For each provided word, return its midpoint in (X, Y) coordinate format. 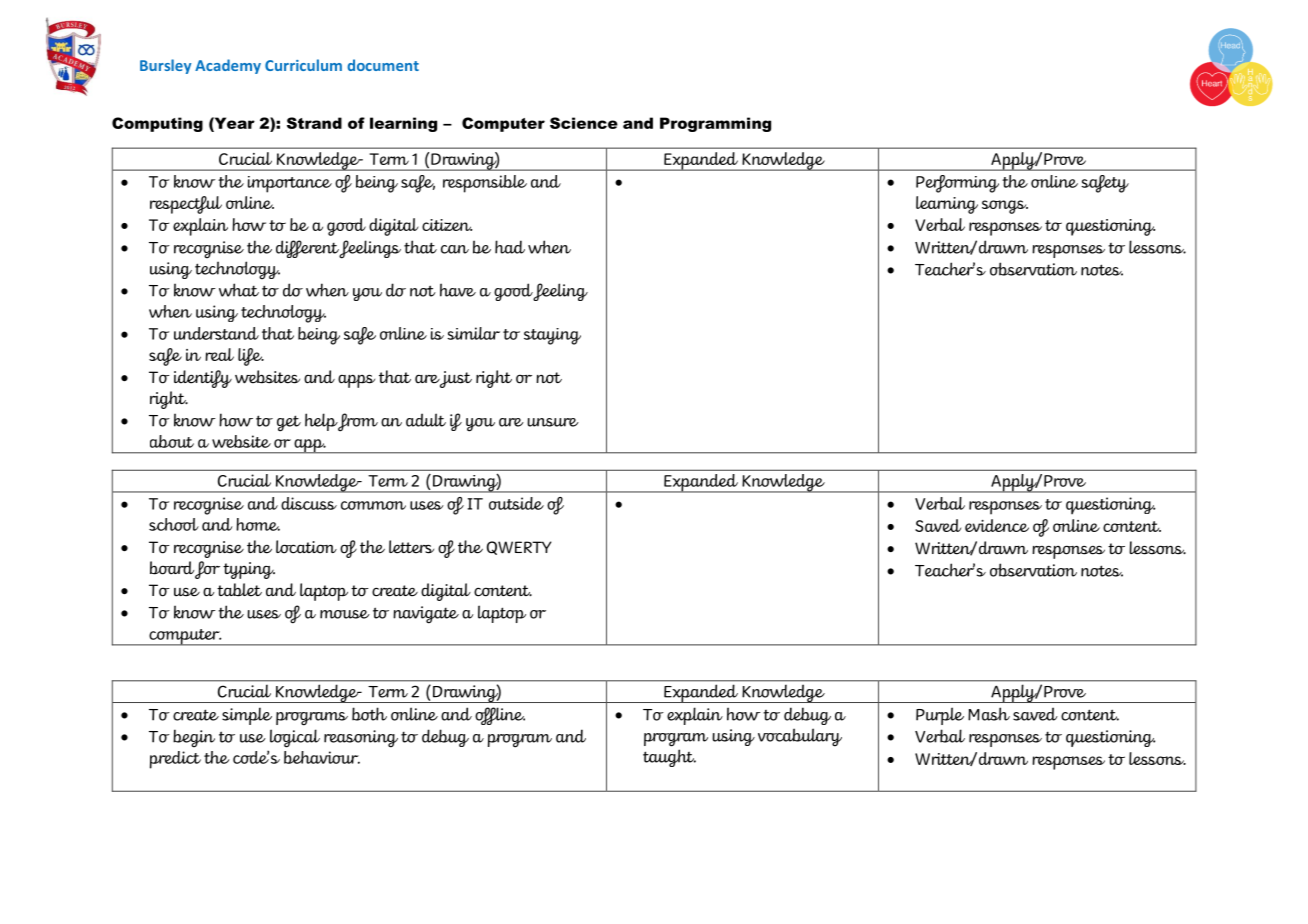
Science (584, 123)
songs (1005, 207)
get (289, 423)
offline (500, 716)
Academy (228, 66)
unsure (553, 422)
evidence (997, 525)
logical (295, 738)
